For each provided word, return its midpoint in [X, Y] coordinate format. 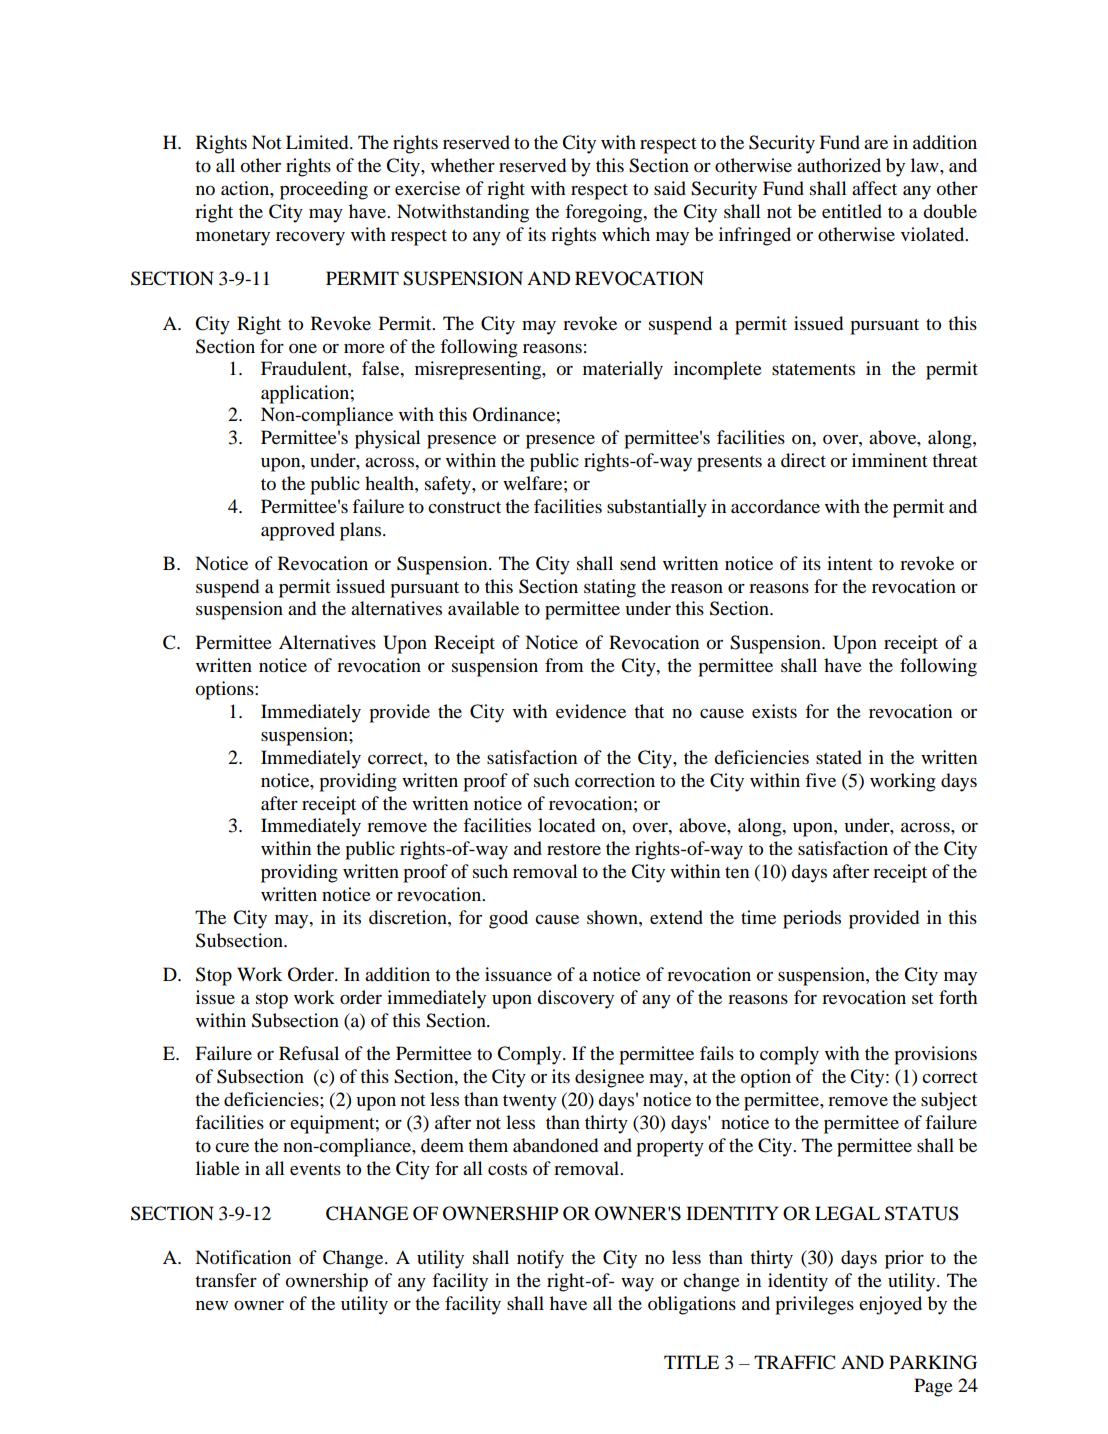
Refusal [309, 1053]
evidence [591, 711]
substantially [657, 508]
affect [874, 188]
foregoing [605, 213]
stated [839, 757]
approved [298, 531]
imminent [889, 460]
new [212, 1305]
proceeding [324, 190]
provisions [935, 1055]
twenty [530, 1103]
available [483, 608]
